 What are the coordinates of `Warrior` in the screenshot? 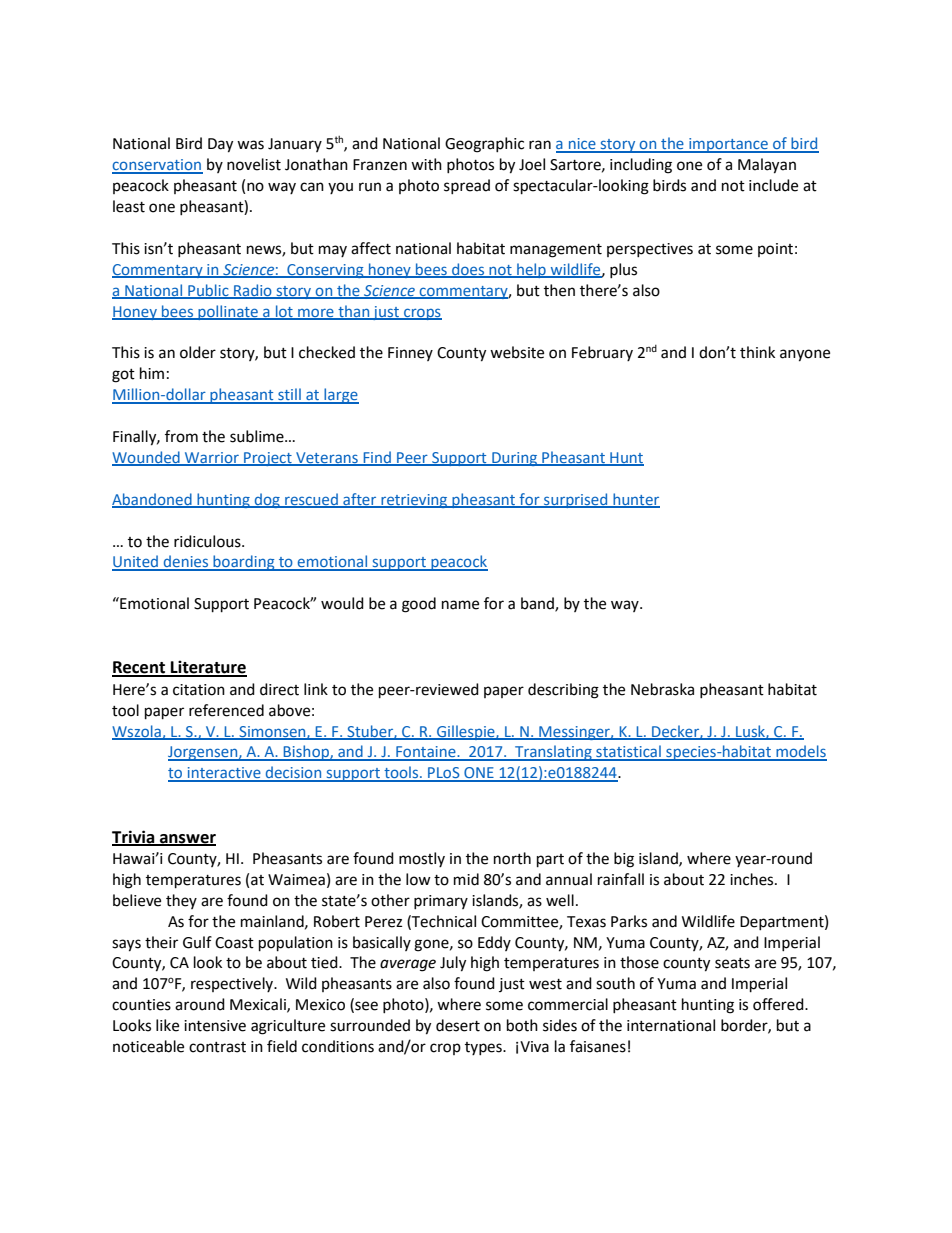 It's located at (212, 458).
